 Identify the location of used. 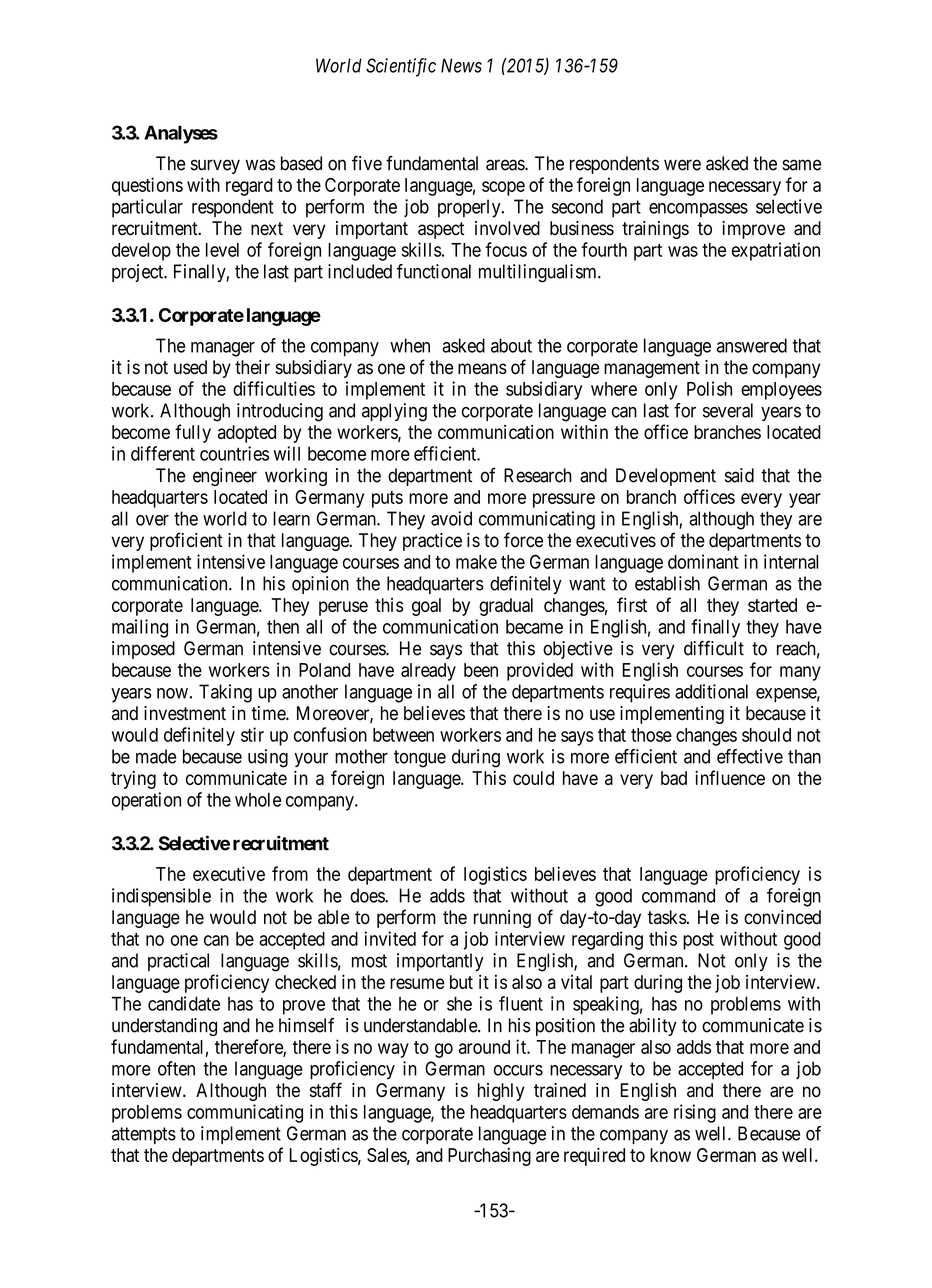
(190, 367).
